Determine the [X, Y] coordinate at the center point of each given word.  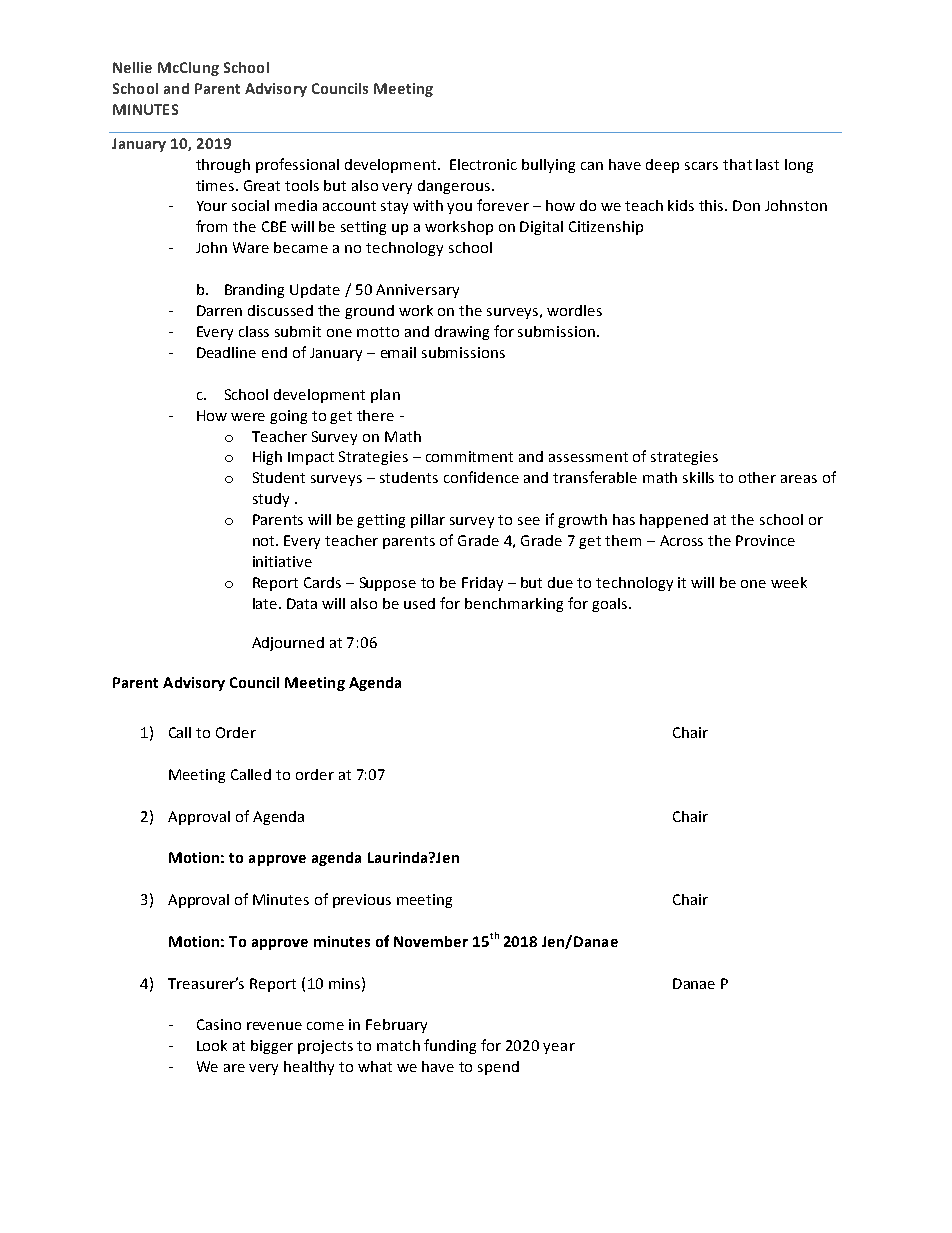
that [737, 164]
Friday [482, 584]
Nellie [132, 67]
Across [681, 540]
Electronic [483, 164]
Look [212, 1045]
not [265, 541]
